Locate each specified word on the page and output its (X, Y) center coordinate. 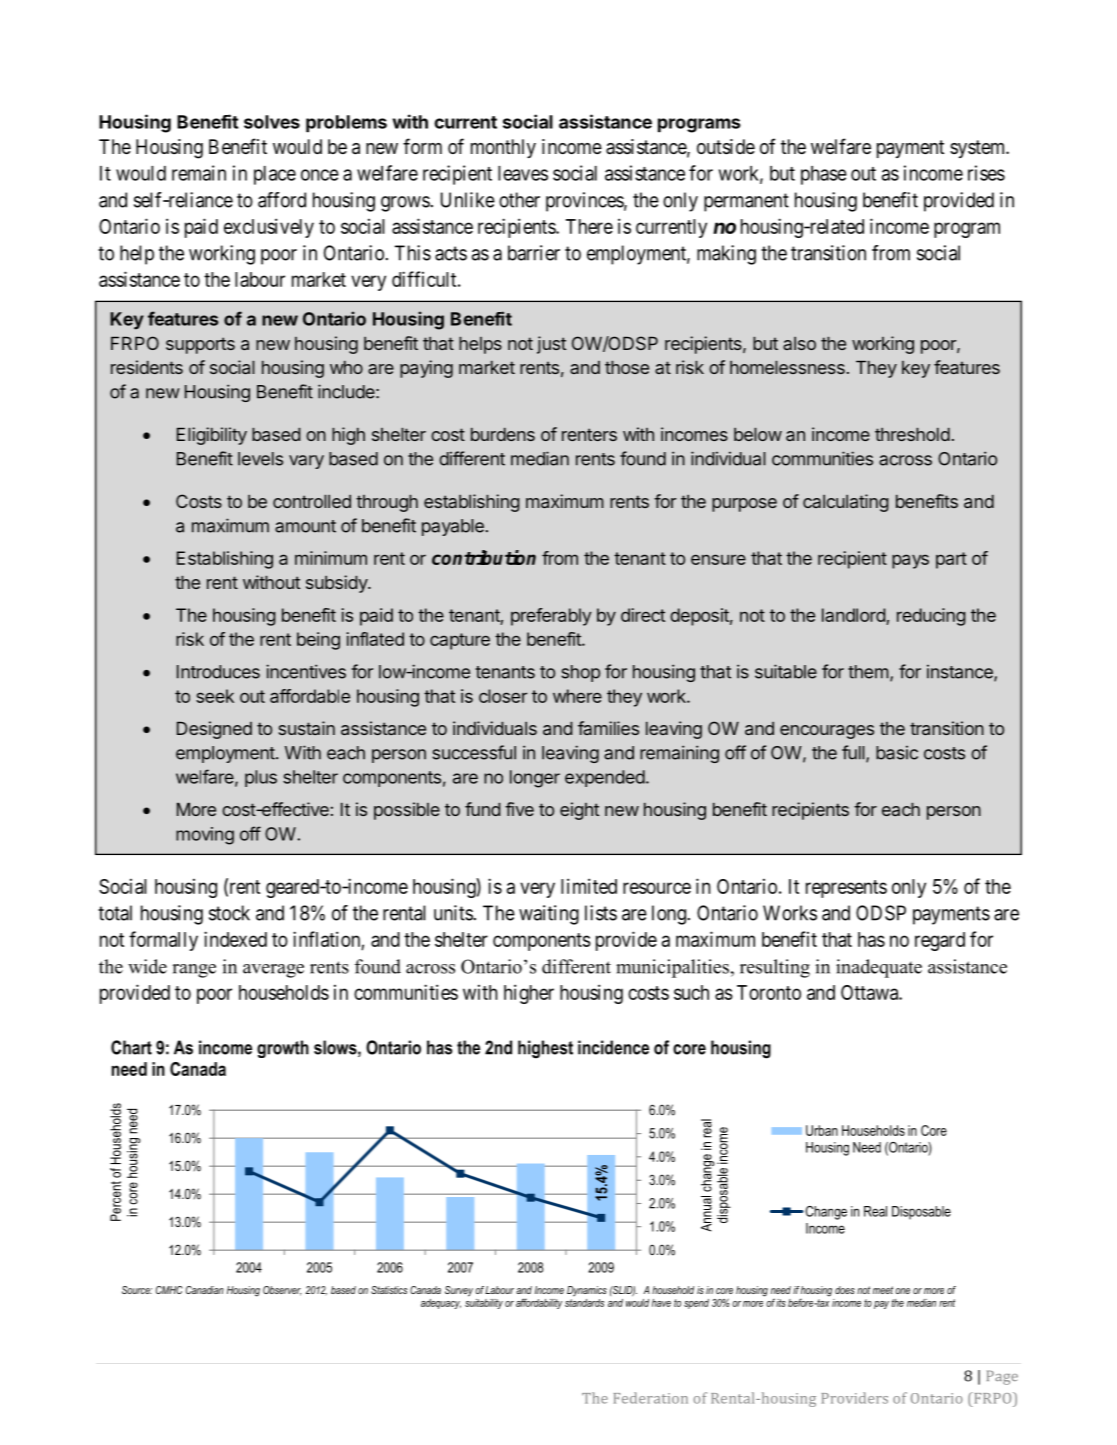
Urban (822, 1130)
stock (229, 913)
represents (846, 889)
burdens (503, 434)
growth (283, 1049)
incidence (613, 1047)
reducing (931, 617)
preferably (551, 617)
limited (589, 886)
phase (824, 175)
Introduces (218, 672)
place (275, 175)
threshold (912, 434)
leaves (523, 173)
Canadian (205, 1290)
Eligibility (212, 436)
